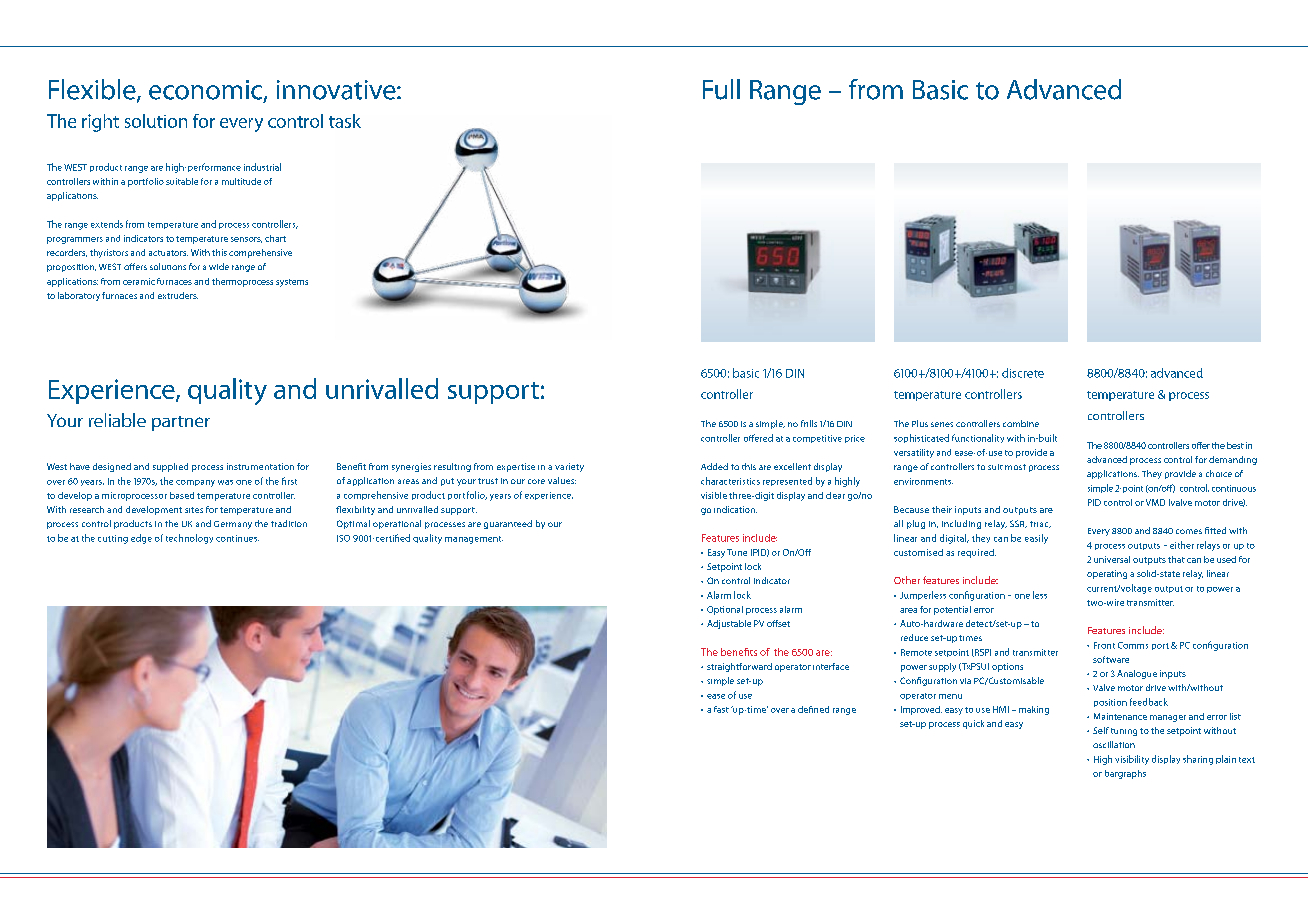 Image resolution: width=1308 pixels, height=924 pixels. I want to click on task, so click(345, 121).
